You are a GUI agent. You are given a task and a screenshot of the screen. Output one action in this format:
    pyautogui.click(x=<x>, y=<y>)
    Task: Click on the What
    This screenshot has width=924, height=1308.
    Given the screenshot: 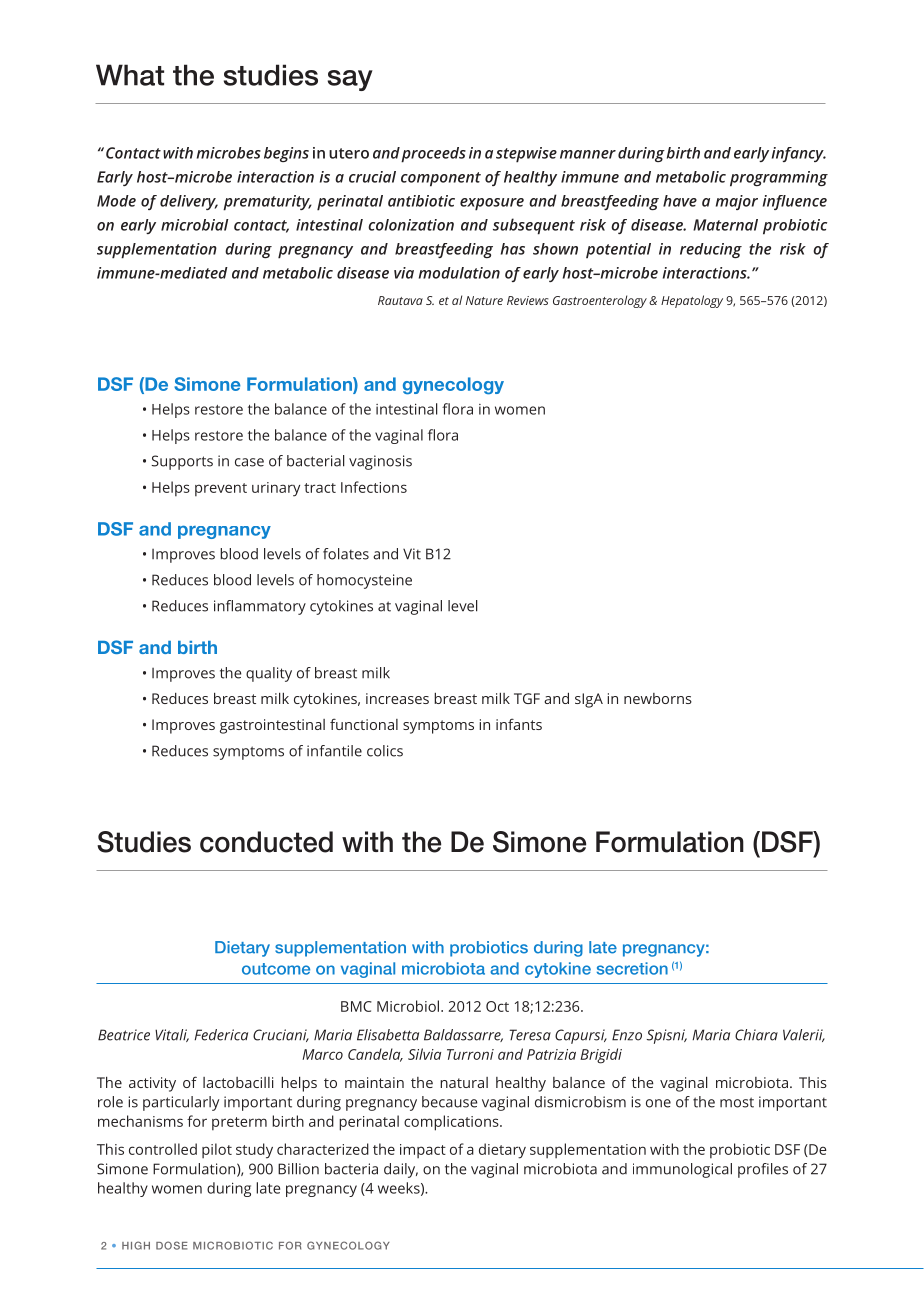 What is the action you would take?
    pyautogui.click(x=130, y=75)
